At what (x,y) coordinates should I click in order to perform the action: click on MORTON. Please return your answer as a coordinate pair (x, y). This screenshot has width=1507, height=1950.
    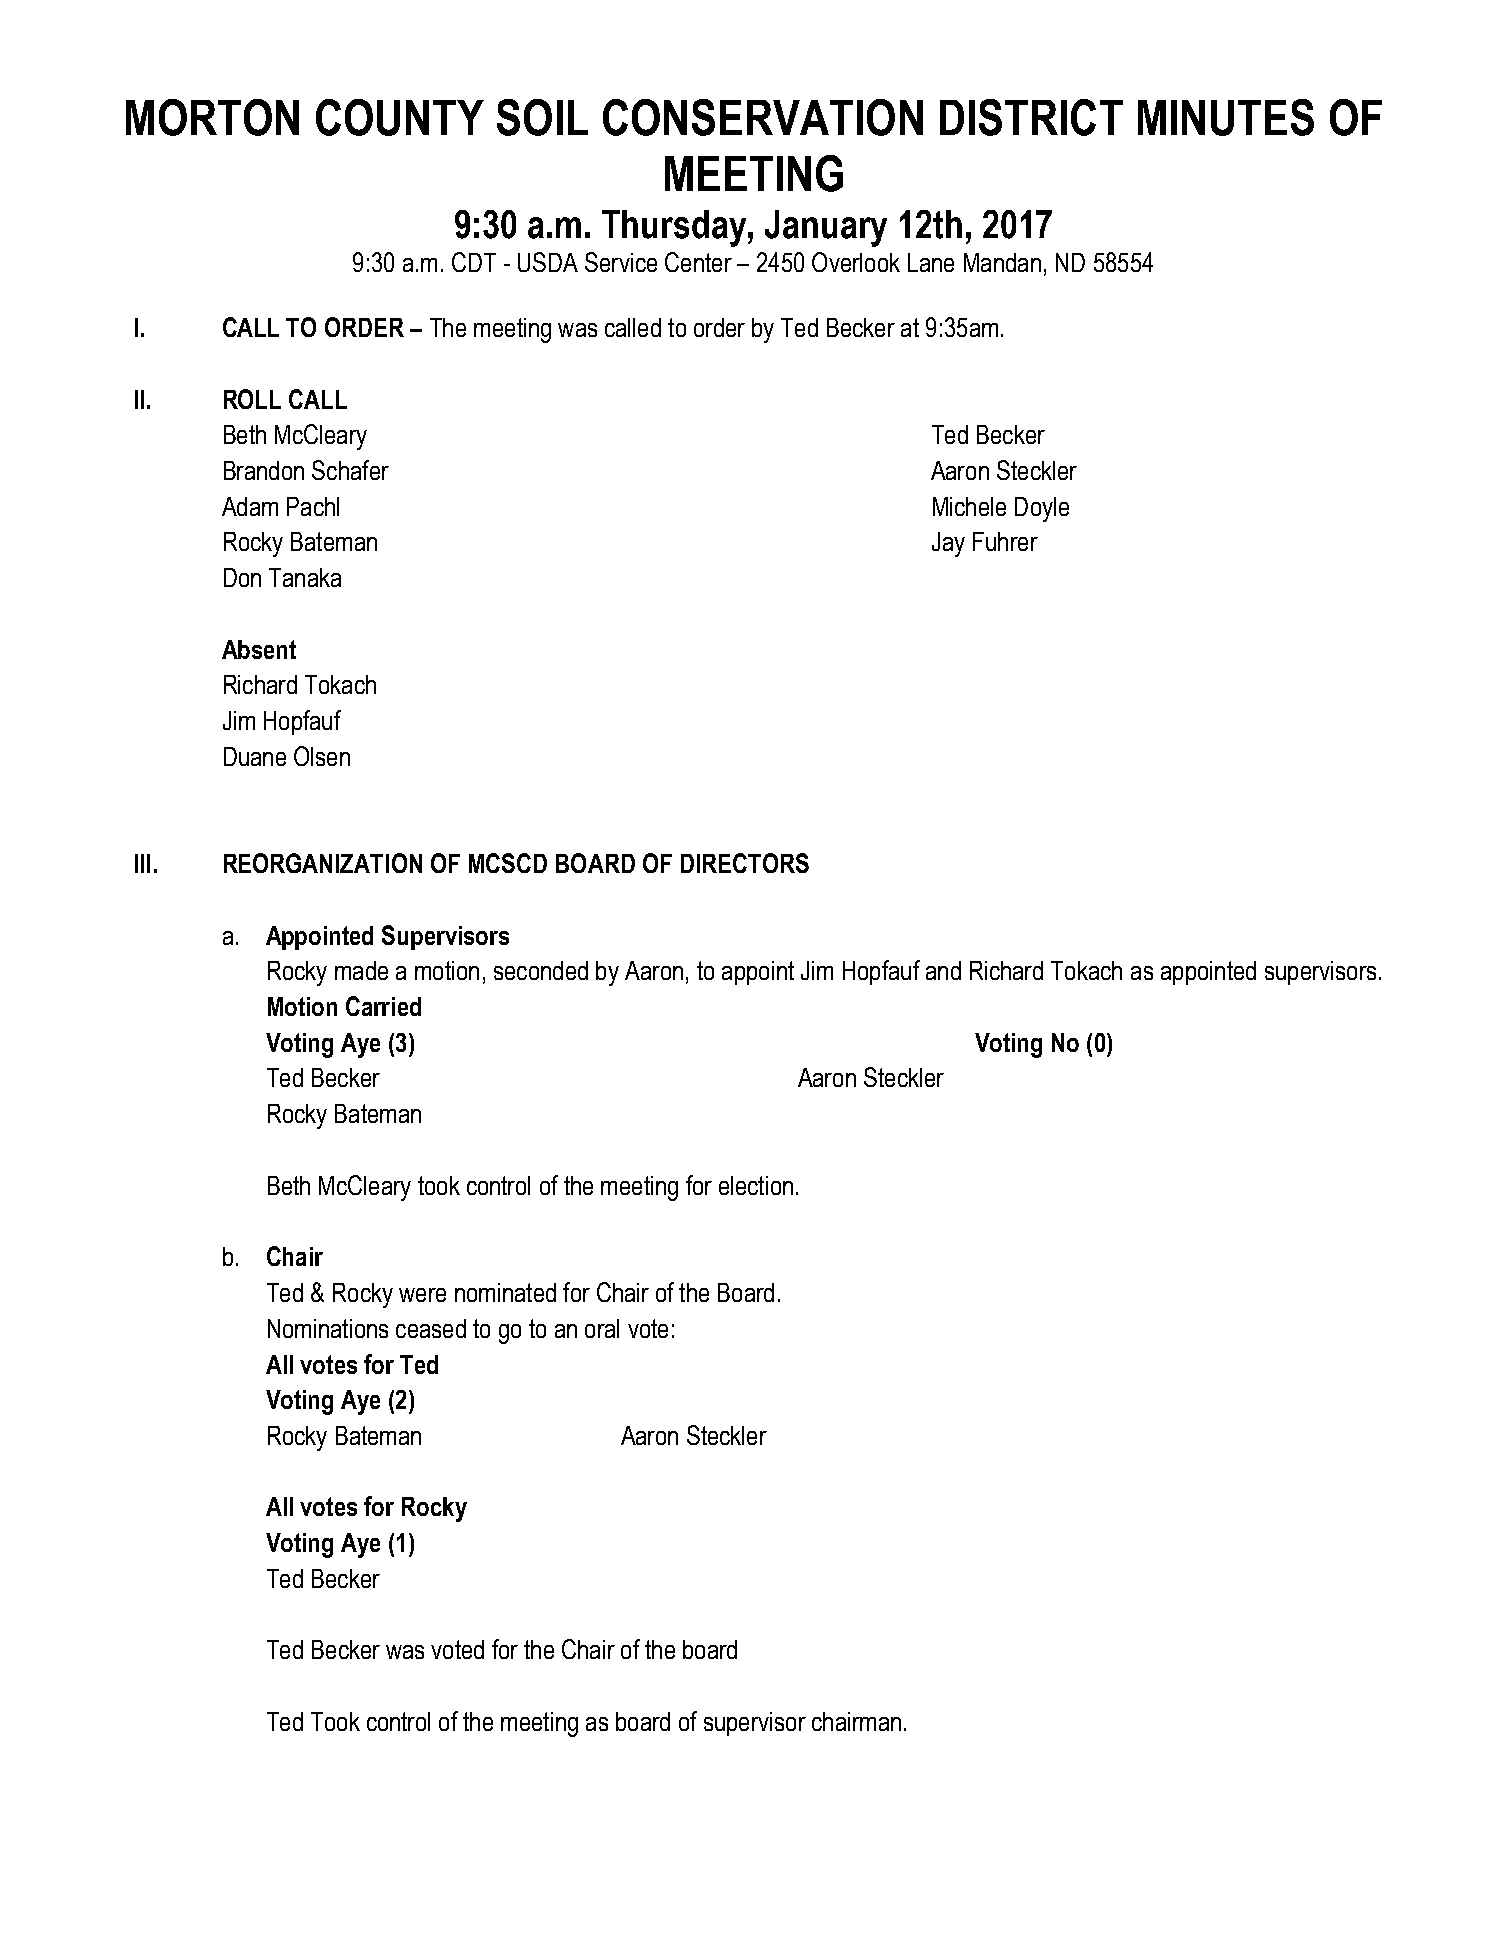
    Looking at the image, I should click on (212, 117).
